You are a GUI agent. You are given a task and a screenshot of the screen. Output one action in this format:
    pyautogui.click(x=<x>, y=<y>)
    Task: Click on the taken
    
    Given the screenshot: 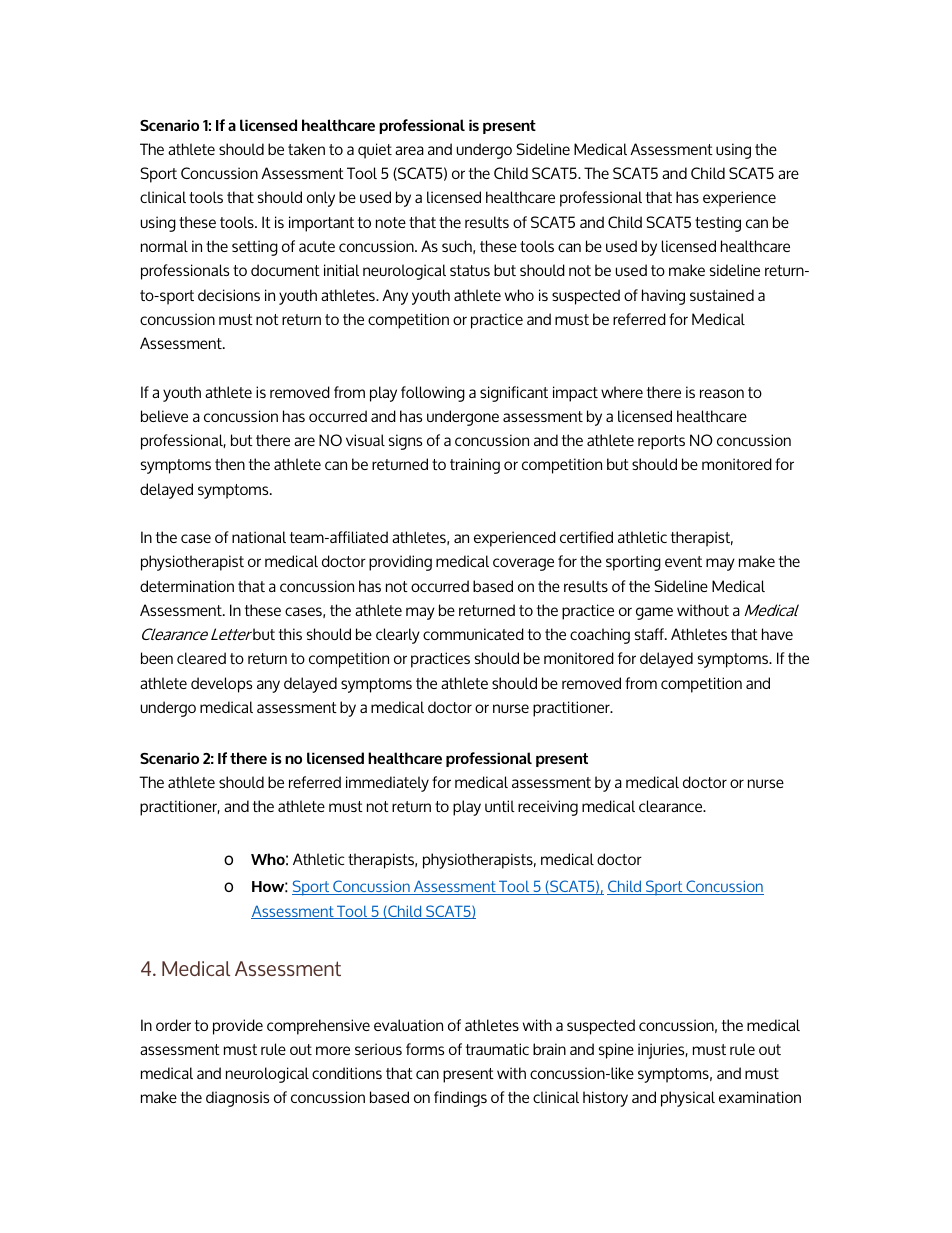 What is the action you would take?
    pyautogui.click(x=306, y=149)
